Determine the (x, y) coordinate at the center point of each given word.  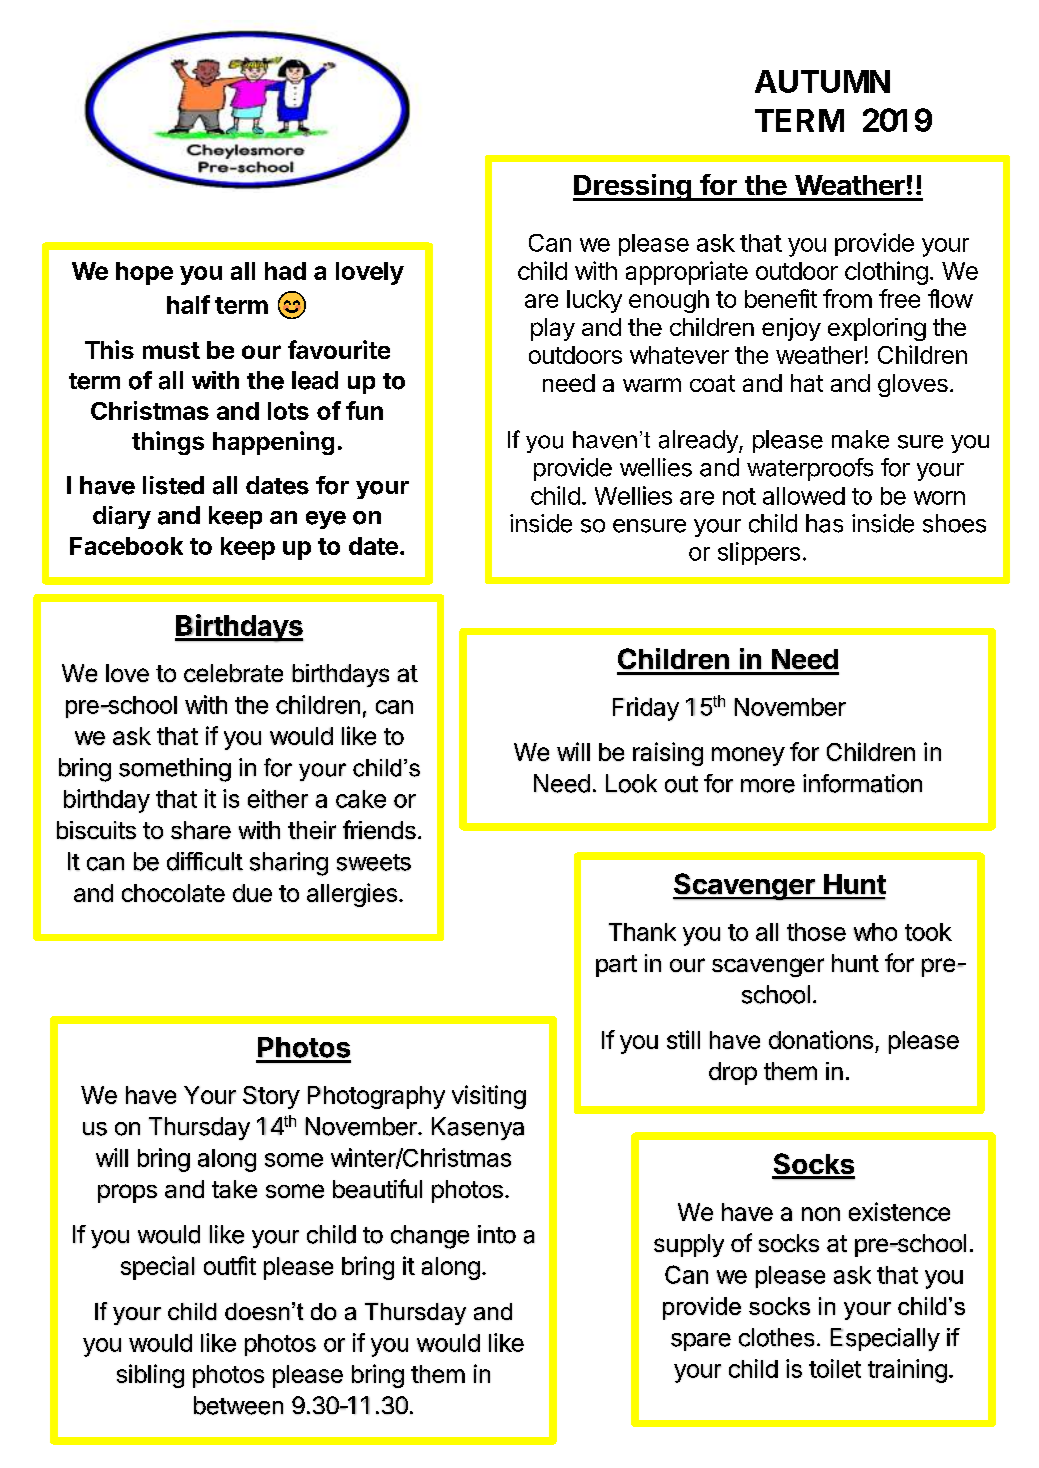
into (497, 1234)
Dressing (633, 187)
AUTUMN (822, 81)
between (238, 1405)
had (285, 271)
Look (631, 783)
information (862, 783)
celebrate (233, 673)
